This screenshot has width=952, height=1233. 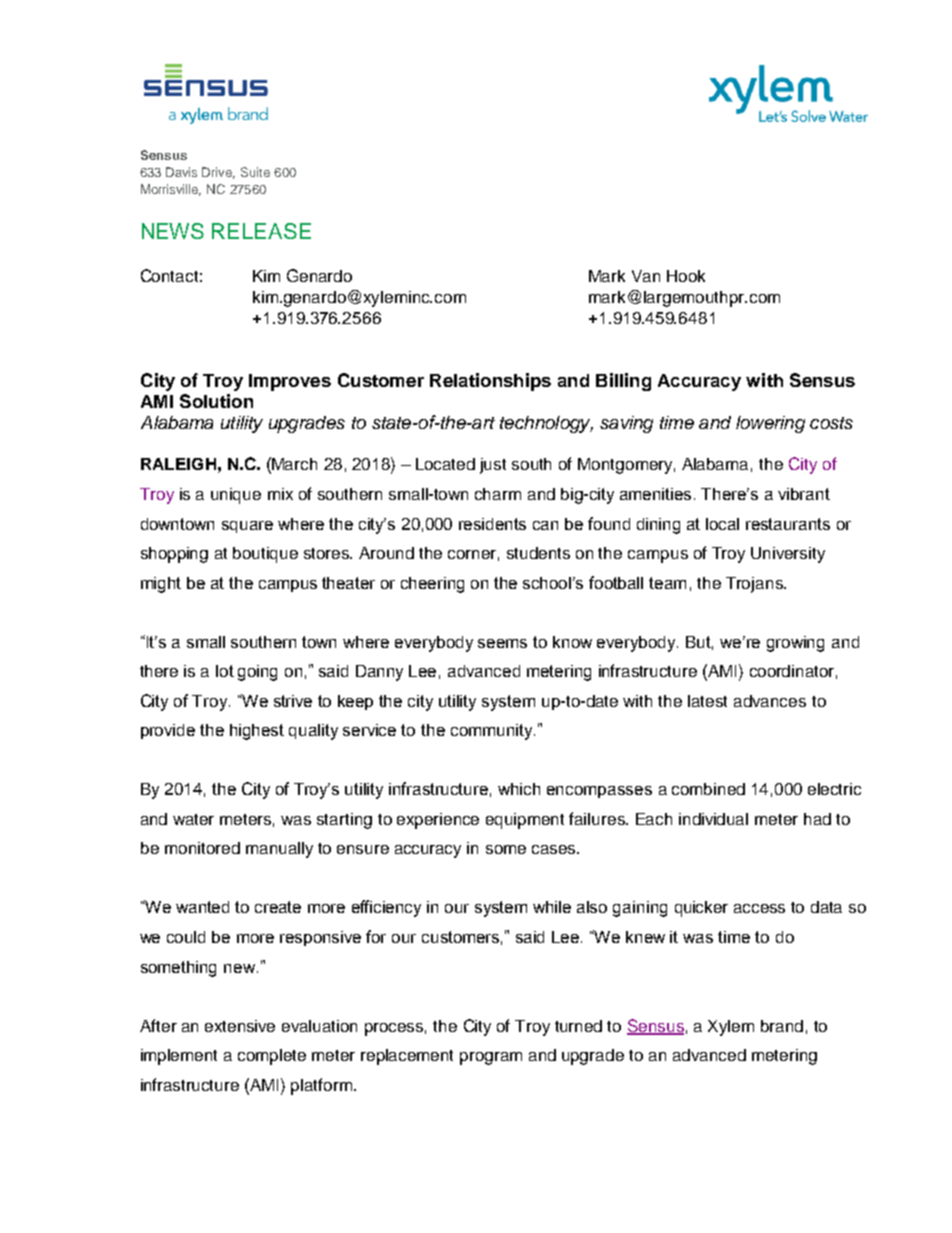 What do you see at coordinates (708, 789) in the screenshot?
I see `combined` at bounding box center [708, 789].
